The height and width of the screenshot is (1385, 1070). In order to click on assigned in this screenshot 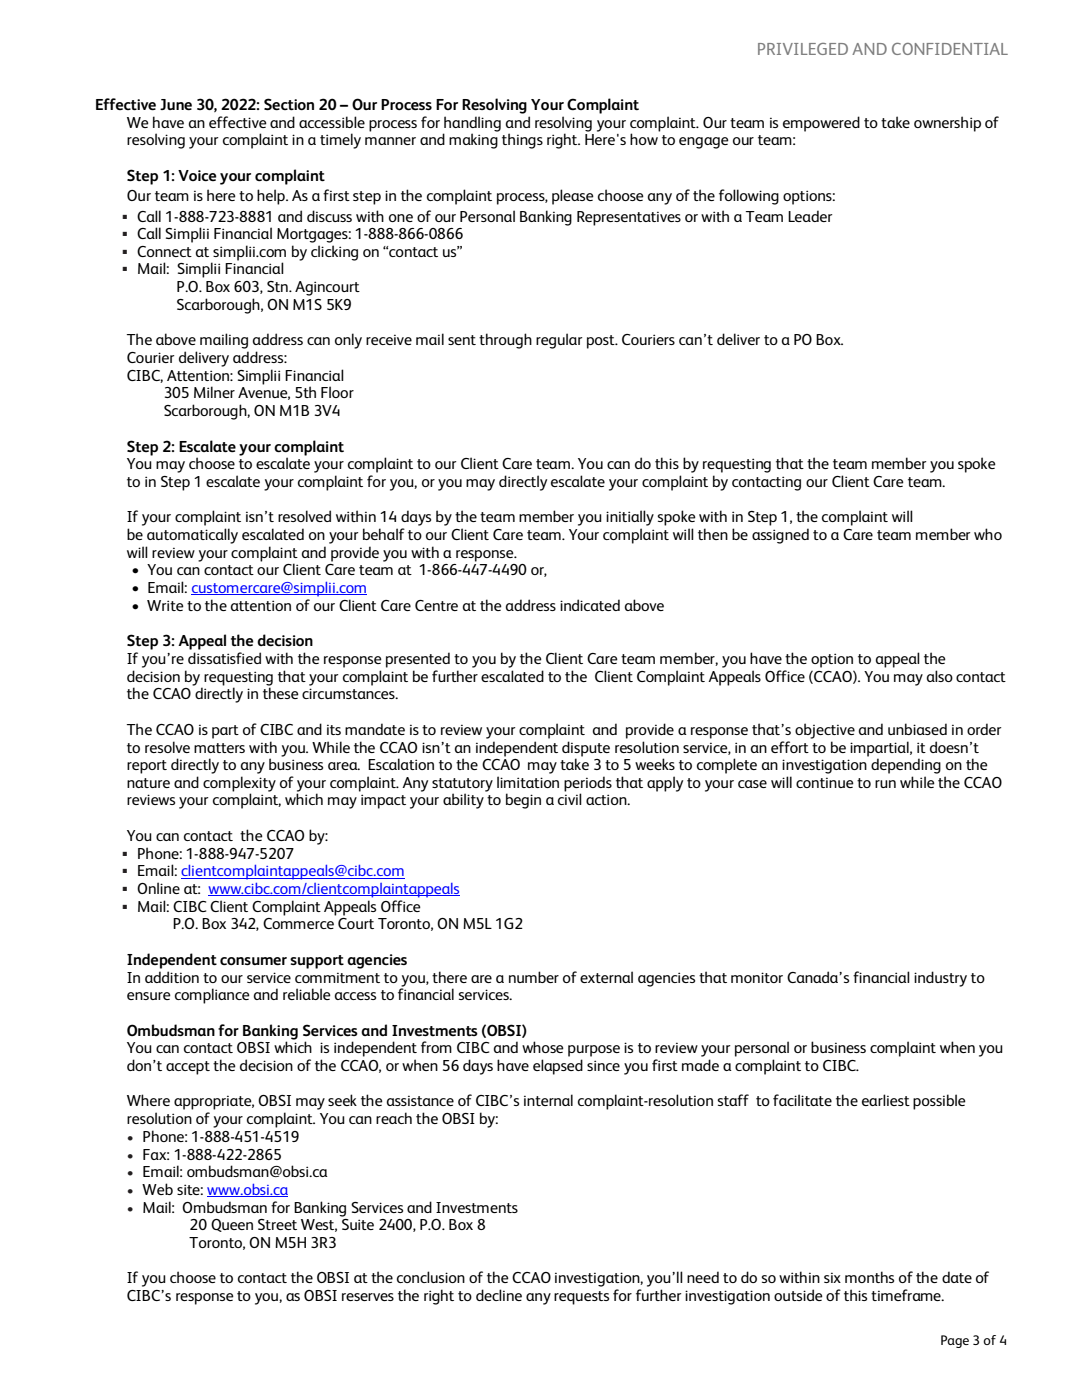, I will do `click(780, 536)`.
